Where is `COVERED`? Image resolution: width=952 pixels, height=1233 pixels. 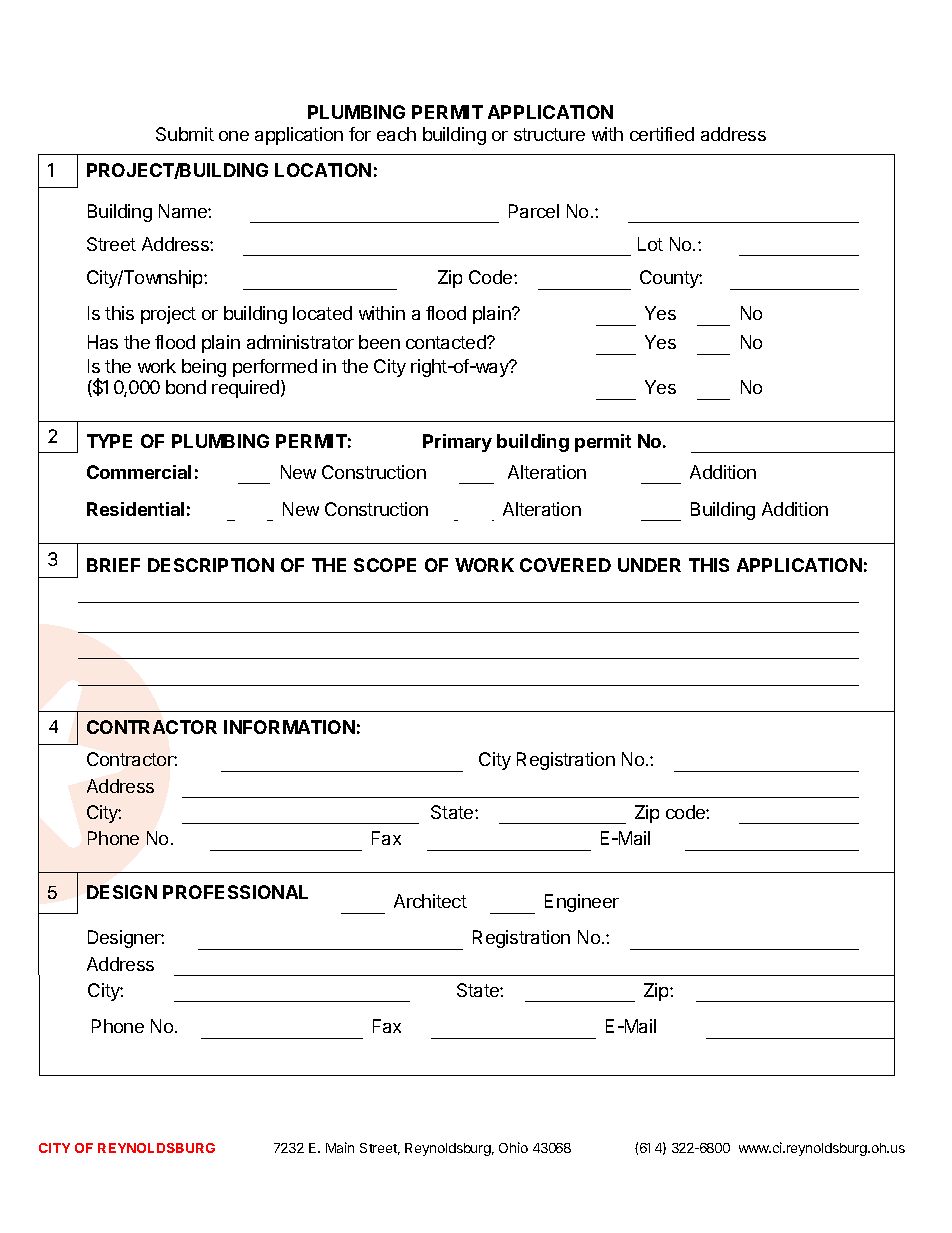 COVERED is located at coordinates (565, 565).
